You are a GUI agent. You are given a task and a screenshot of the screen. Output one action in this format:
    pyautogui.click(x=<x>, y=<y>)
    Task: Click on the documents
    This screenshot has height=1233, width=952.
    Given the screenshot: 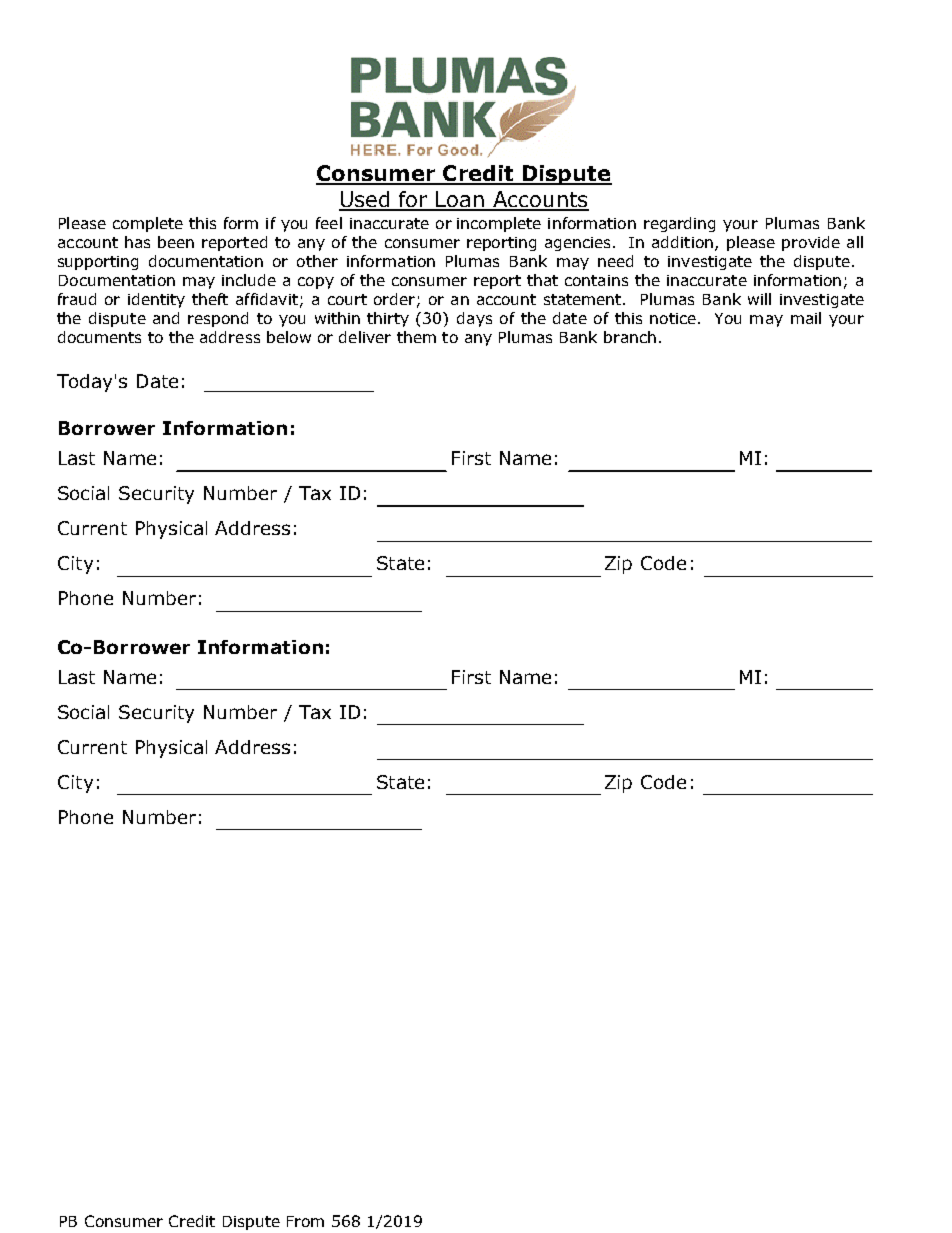 What is the action you would take?
    pyautogui.click(x=99, y=337)
